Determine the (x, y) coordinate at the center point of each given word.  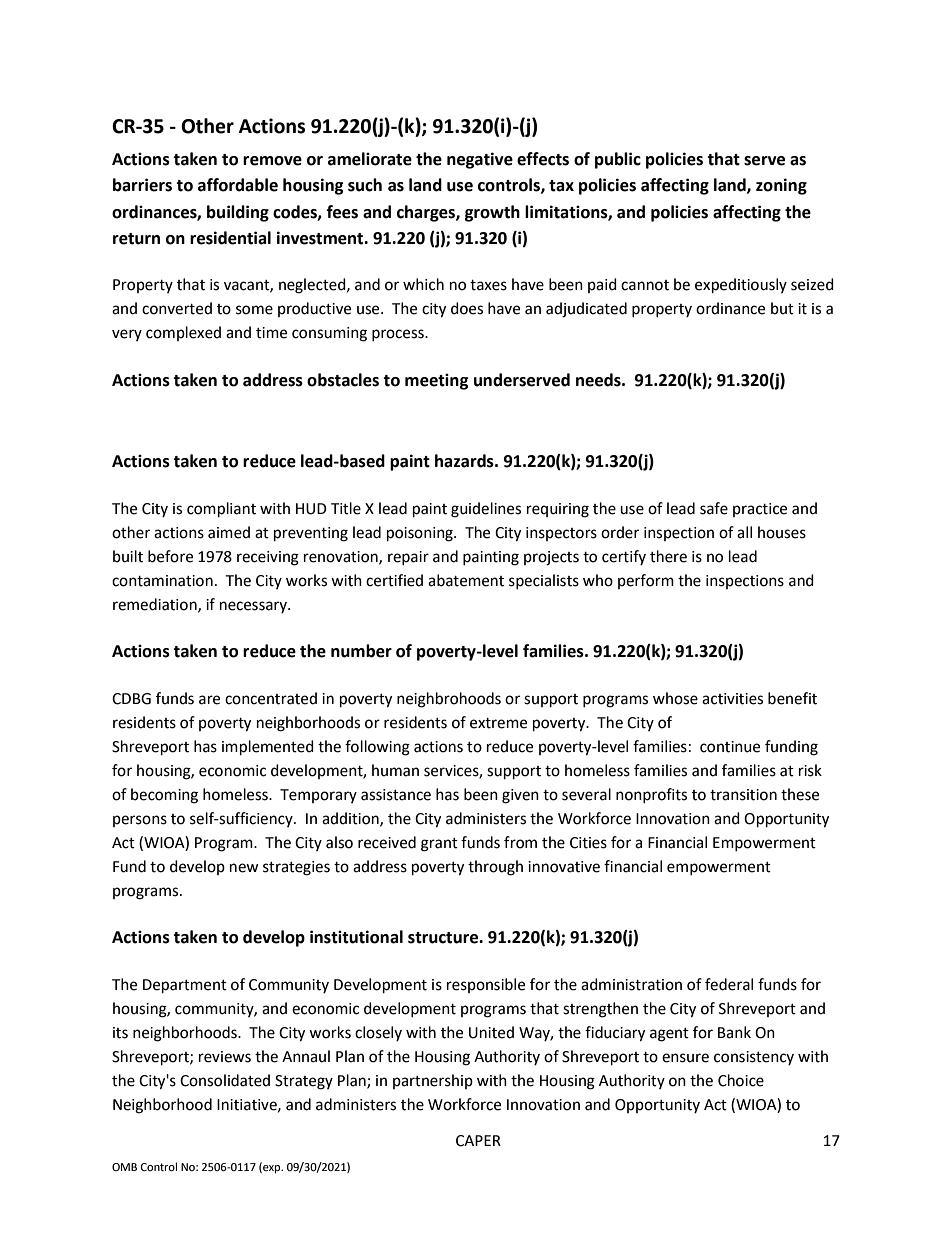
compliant (221, 510)
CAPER (478, 1141)
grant (439, 845)
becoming (164, 796)
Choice (741, 1080)
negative (480, 160)
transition (743, 795)
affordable (238, 185)
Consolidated (225, 1080)
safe (714, 508)
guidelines (486, 510)
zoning (781, 186)
